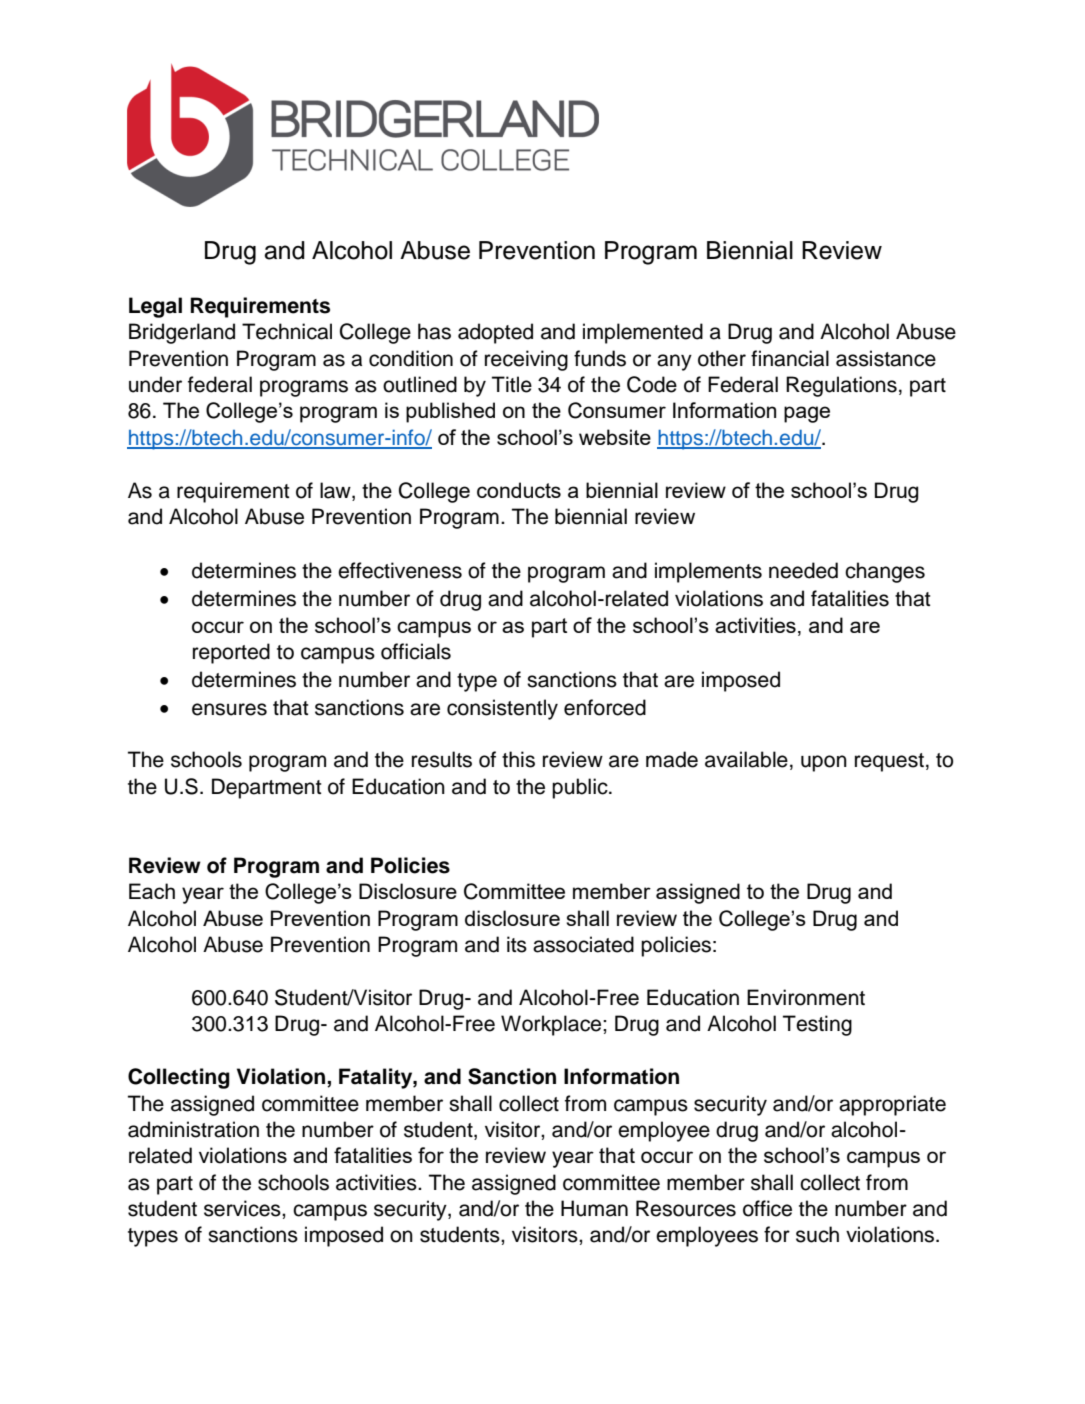 This screenshot has width=1085, height=1404. I want to click on upon, so click(824, 763).
